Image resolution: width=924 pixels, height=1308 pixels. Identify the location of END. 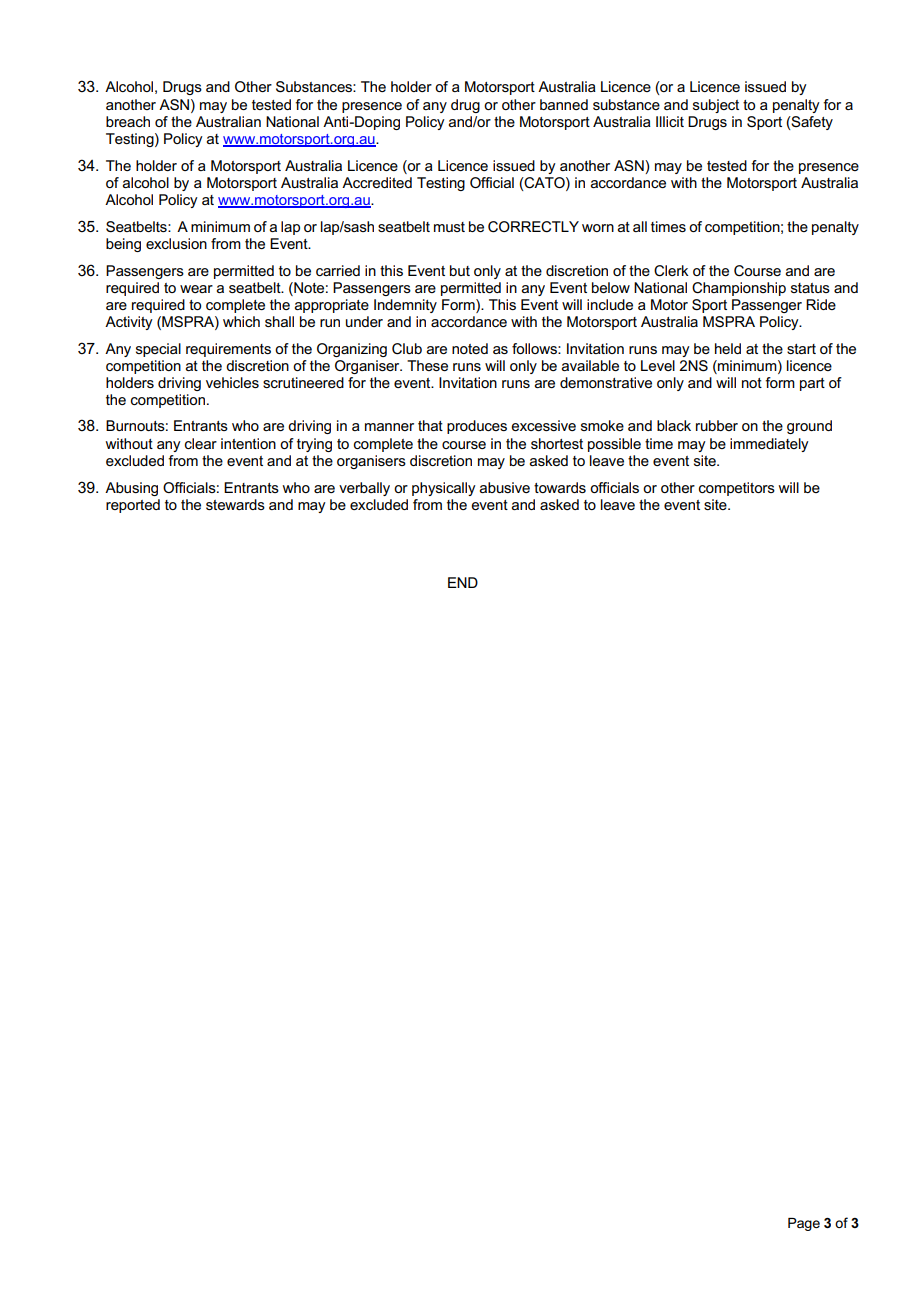
(463, 582).
